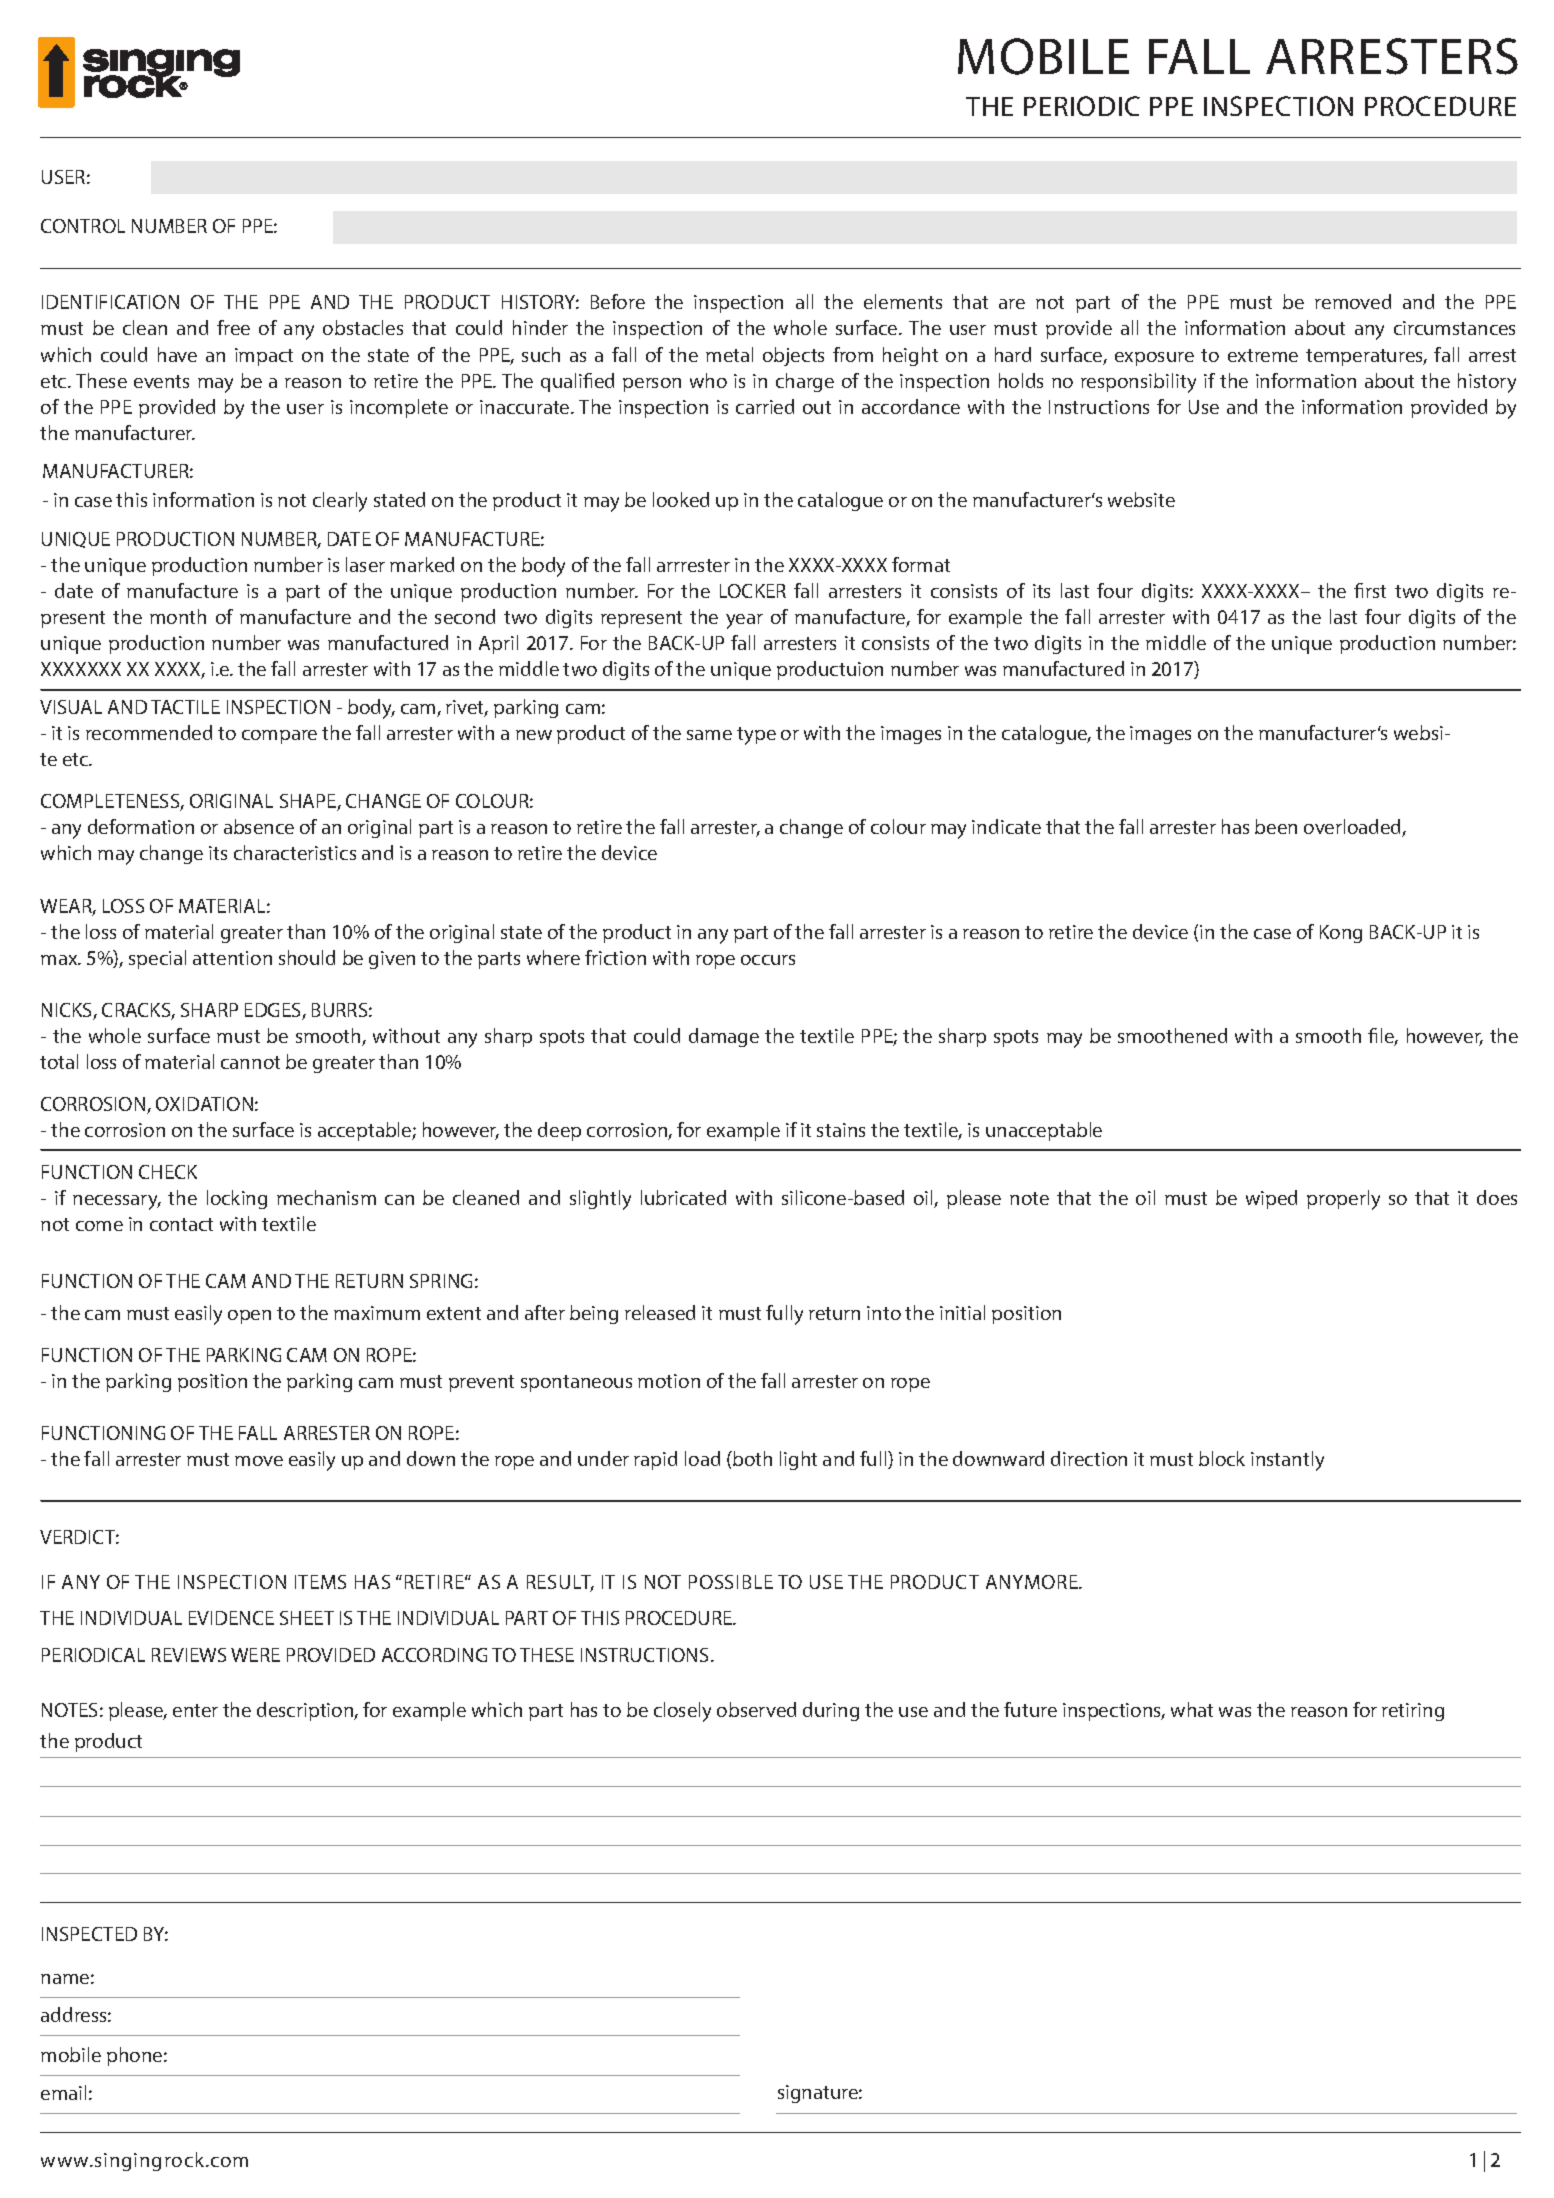 The image size is (1554, 2198). What do you see at coordinates (831, 1711) in the image?
I see `during` at bounding box center [831, 1711].
